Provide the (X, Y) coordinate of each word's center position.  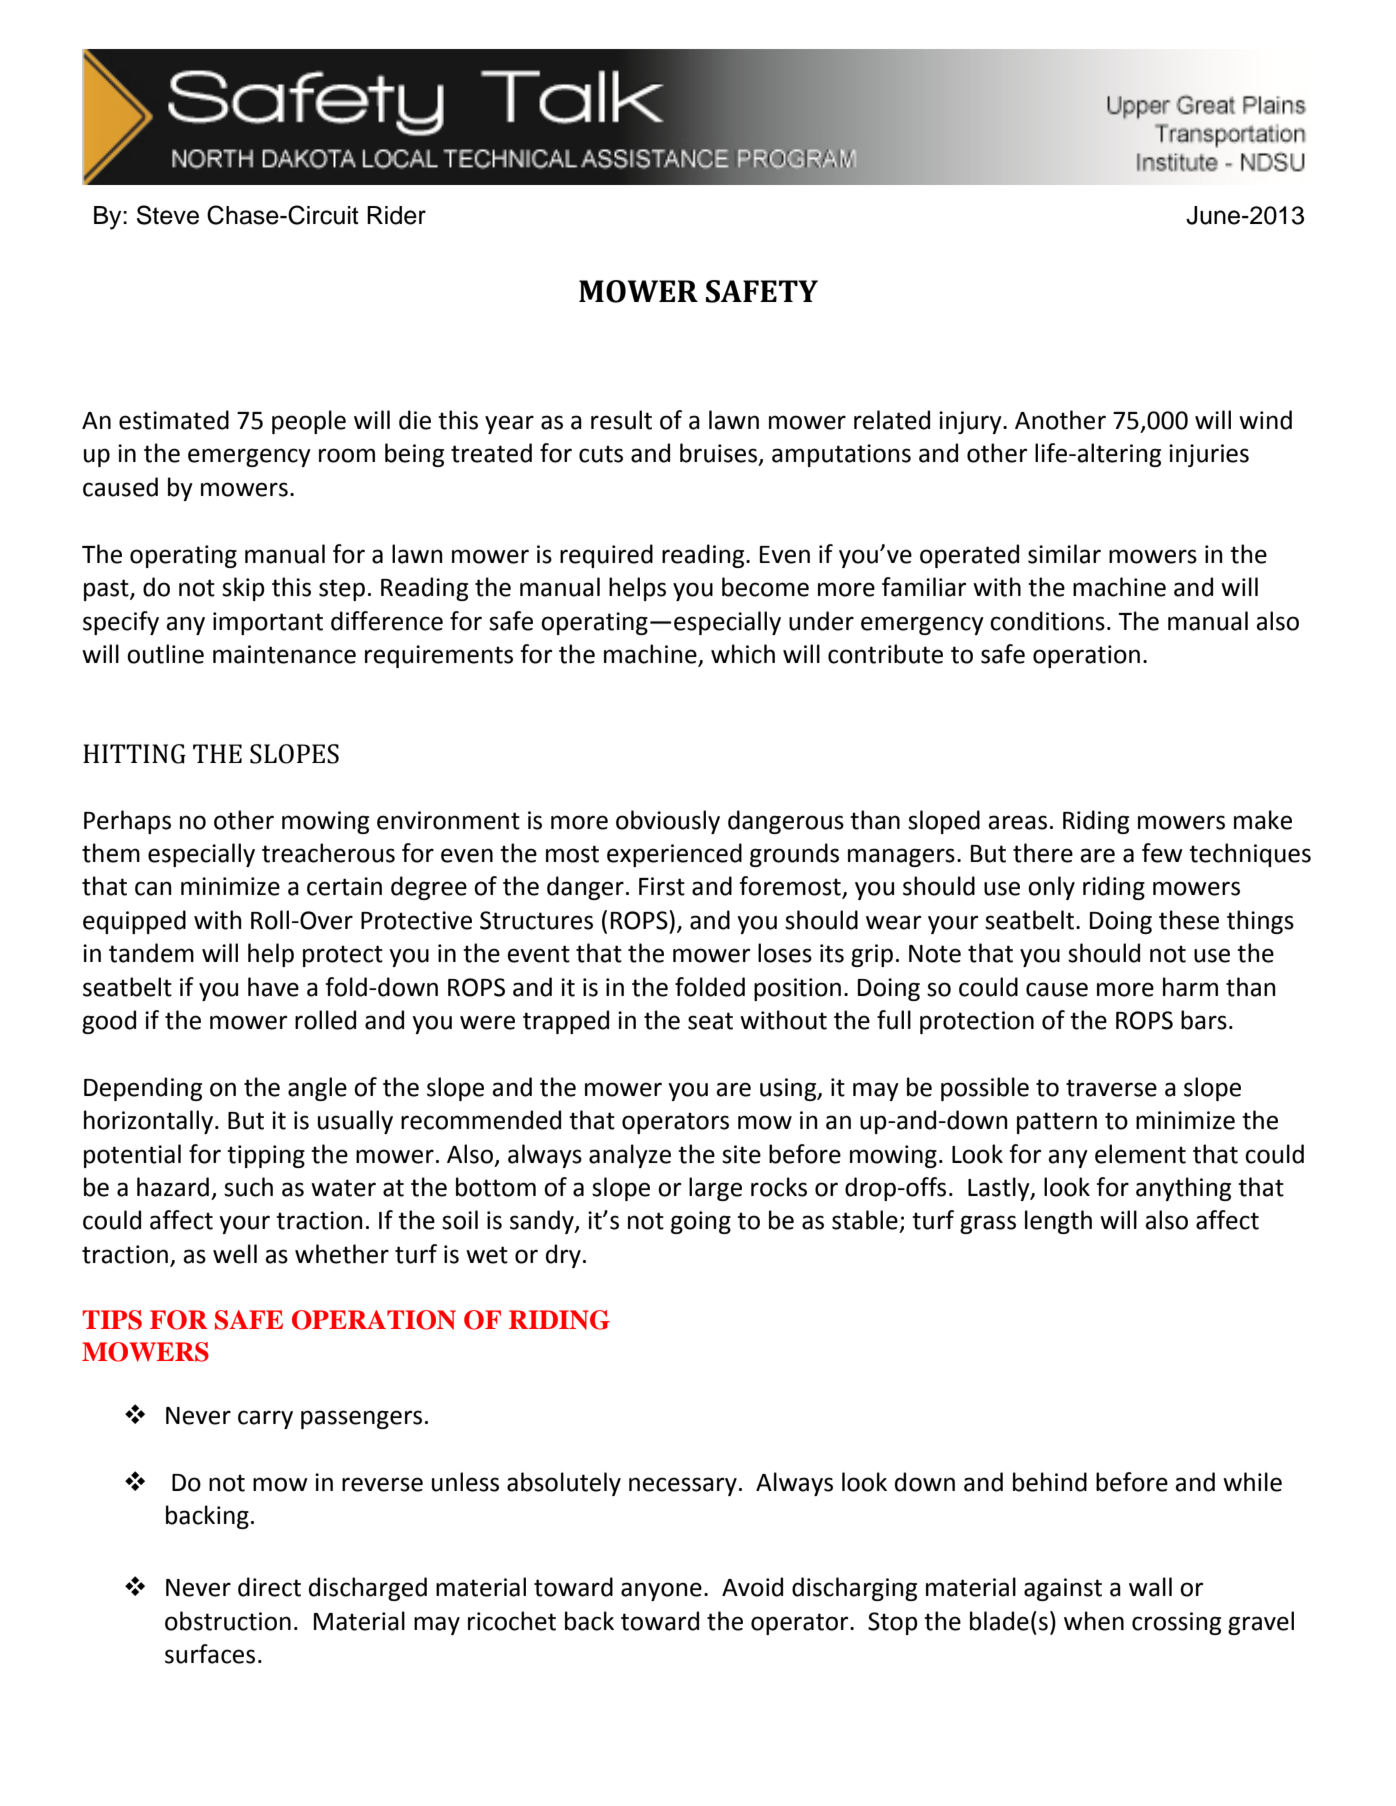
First (662, 886)
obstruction (228, 1621)
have (273, 987)
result (621, 420)
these (1189, 920)
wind (1265, 420)
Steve (168, 215)
